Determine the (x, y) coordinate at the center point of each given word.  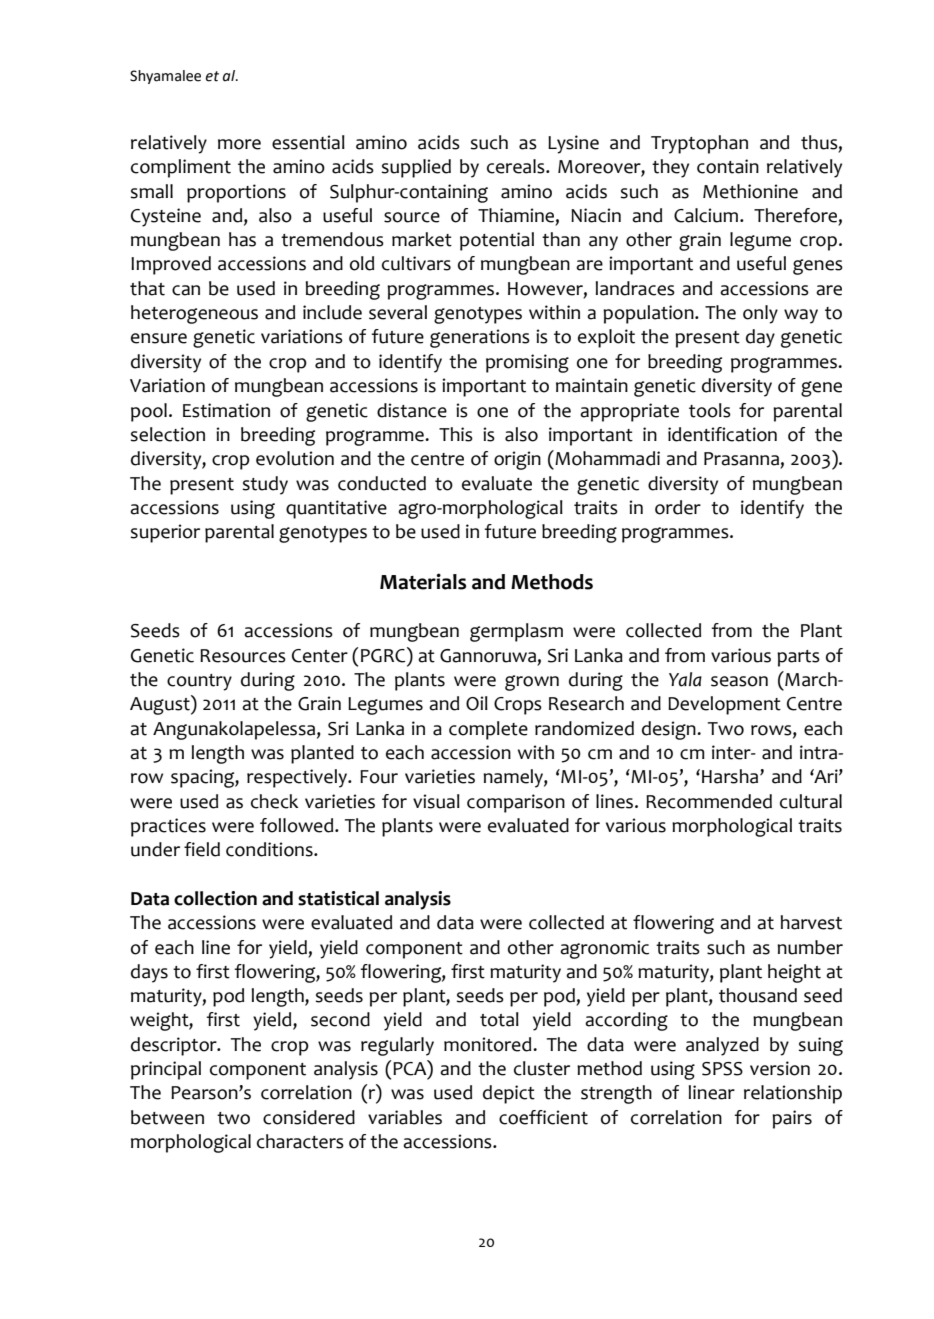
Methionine (750, 191)
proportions (236, 193)
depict (509, 1094)
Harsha (731, 776)
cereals (517, 166)
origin (517, 460)
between (167, 1117)
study (265, 485)
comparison (516, 803)
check (275, 801)
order (678, 507)
